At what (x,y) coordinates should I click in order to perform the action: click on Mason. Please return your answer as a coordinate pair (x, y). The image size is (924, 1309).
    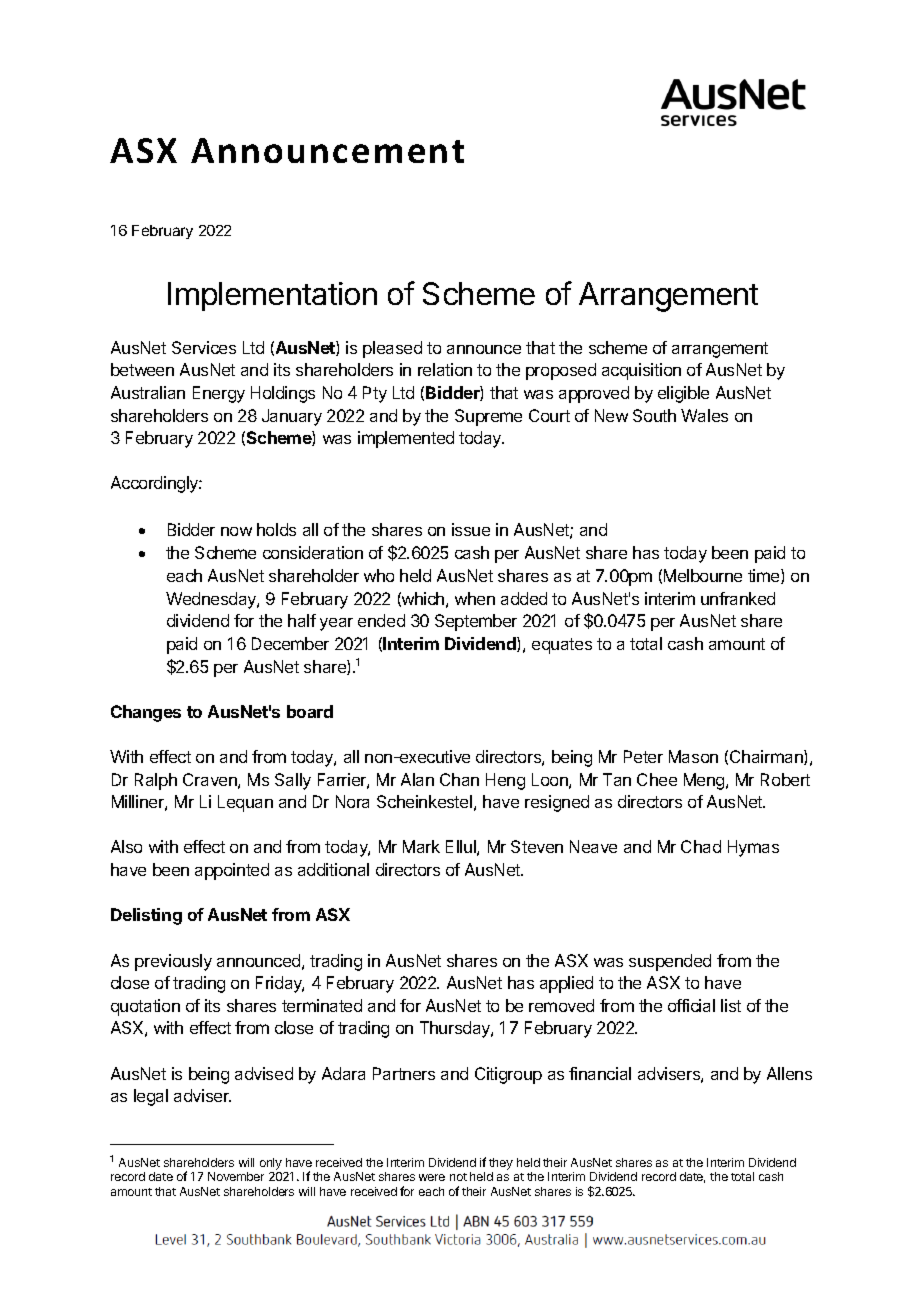
    Looking at the image, I should click on (693, 756).
